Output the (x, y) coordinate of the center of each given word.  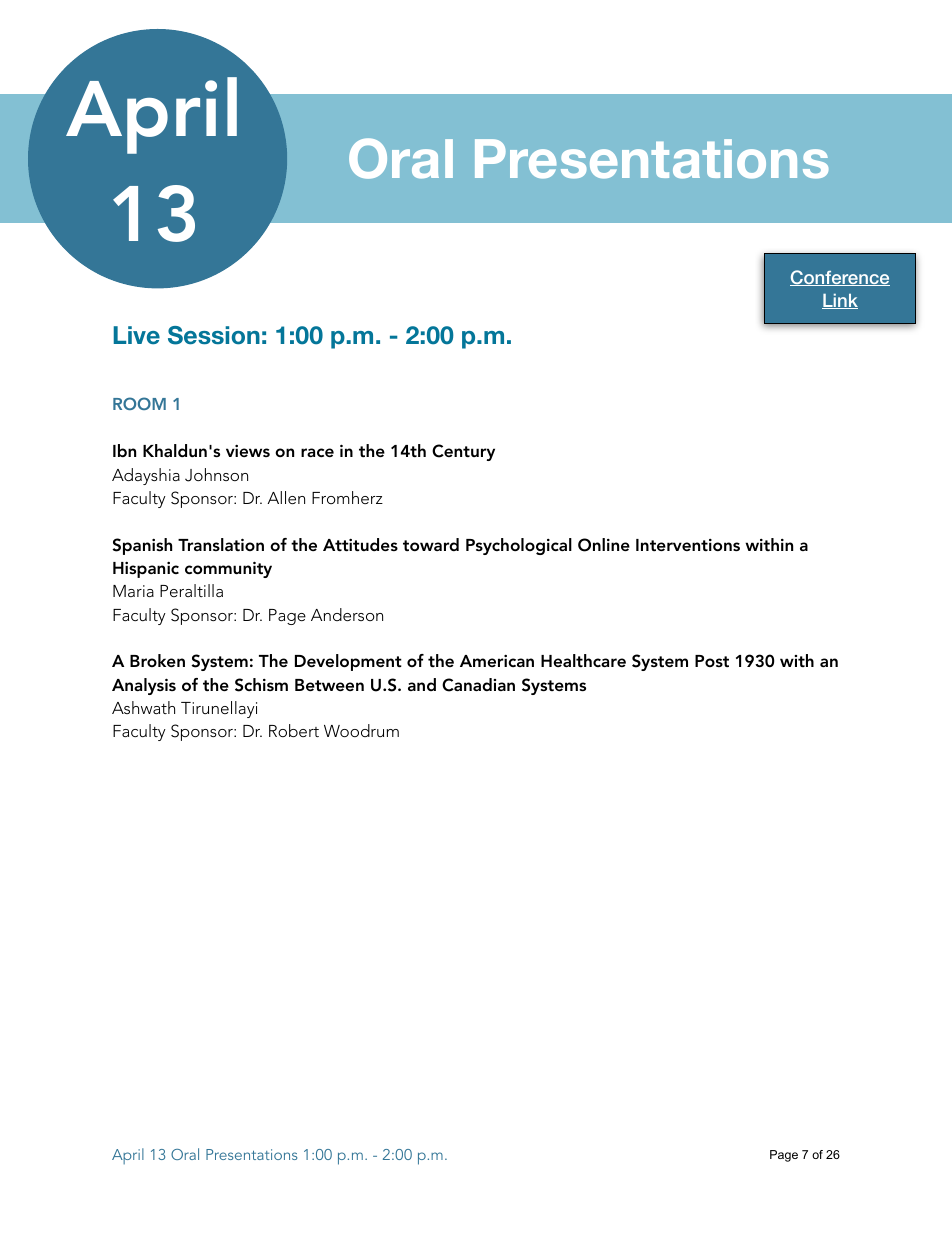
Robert (294, 730)
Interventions (688, 545)
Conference (840, 278)
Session (214, 335)
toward (431, 544)
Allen (286, 497)
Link (840, 301)
